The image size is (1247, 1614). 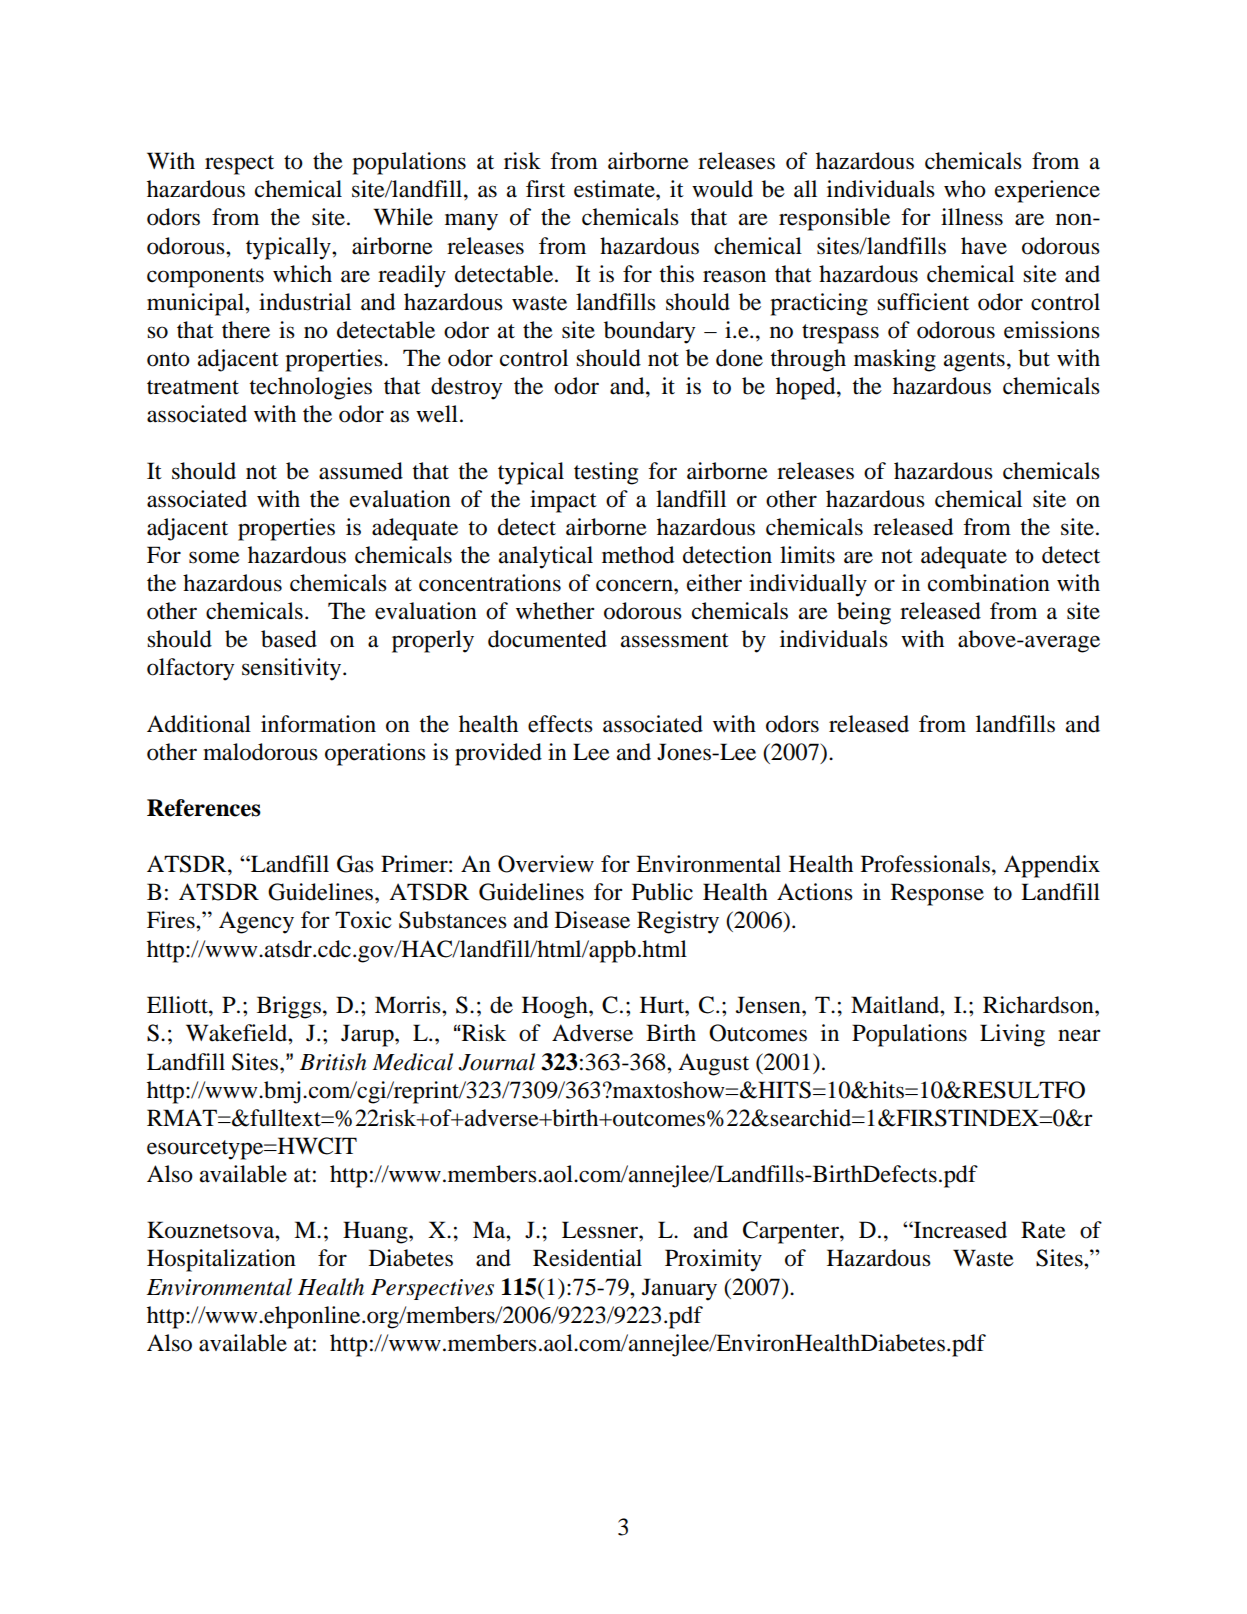 What do you see at coordinates (615, 189) in the screenshot?
I see `estimate` at bounding box center [615, 189].
